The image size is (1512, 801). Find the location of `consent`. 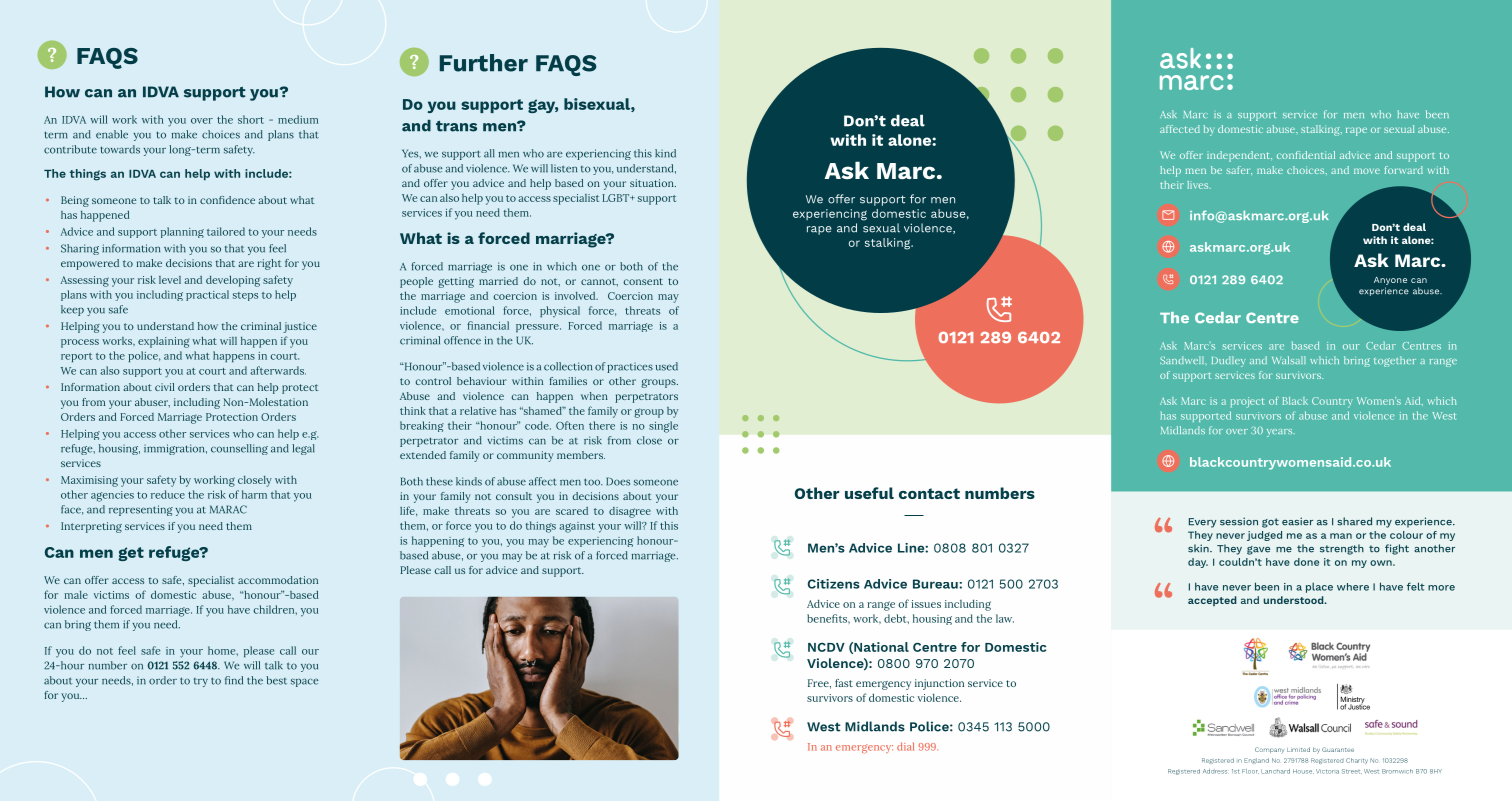

consent is located at coordinates (643, 281).
